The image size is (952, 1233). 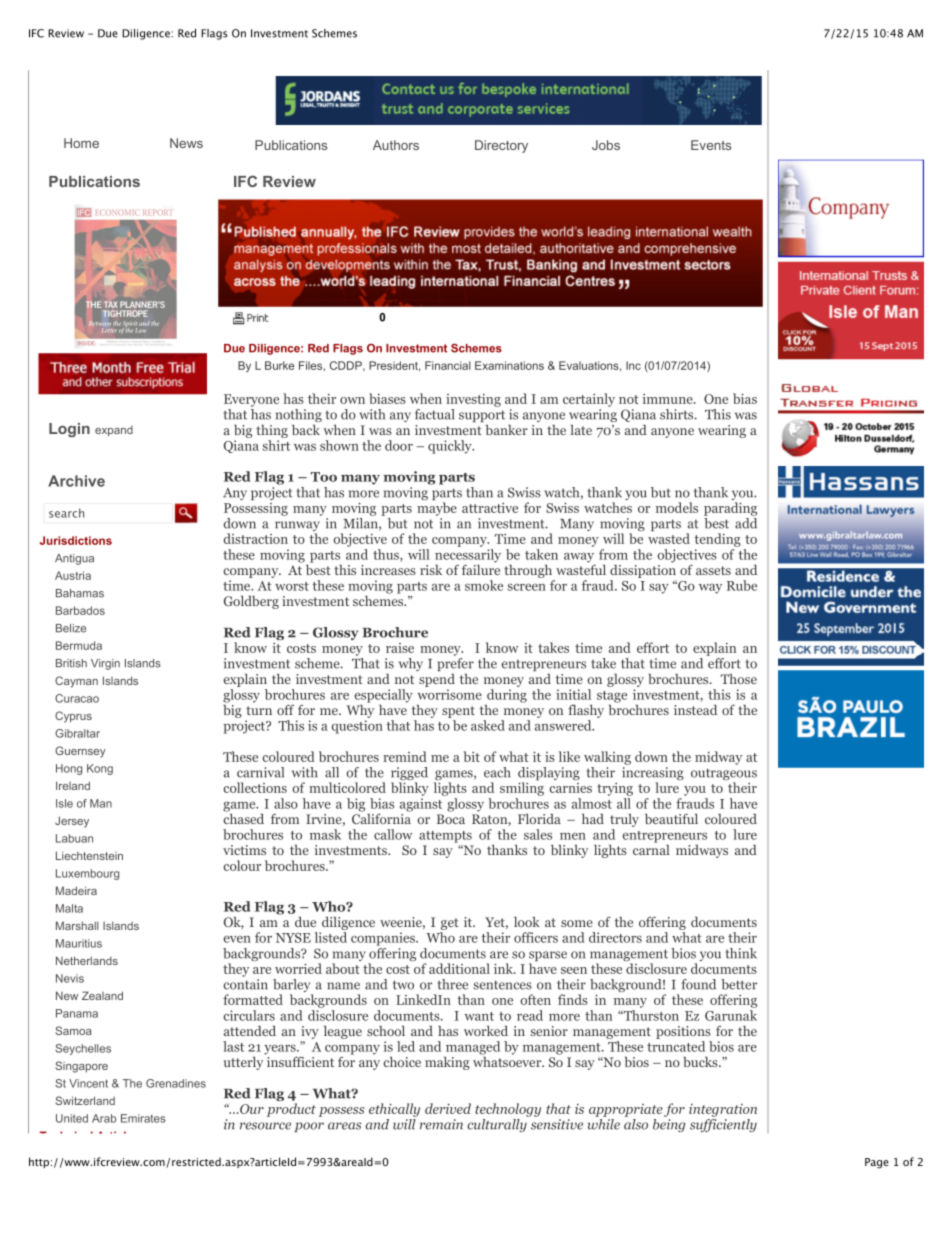 I want to click on Virgin, so click(x=105, y=664).
